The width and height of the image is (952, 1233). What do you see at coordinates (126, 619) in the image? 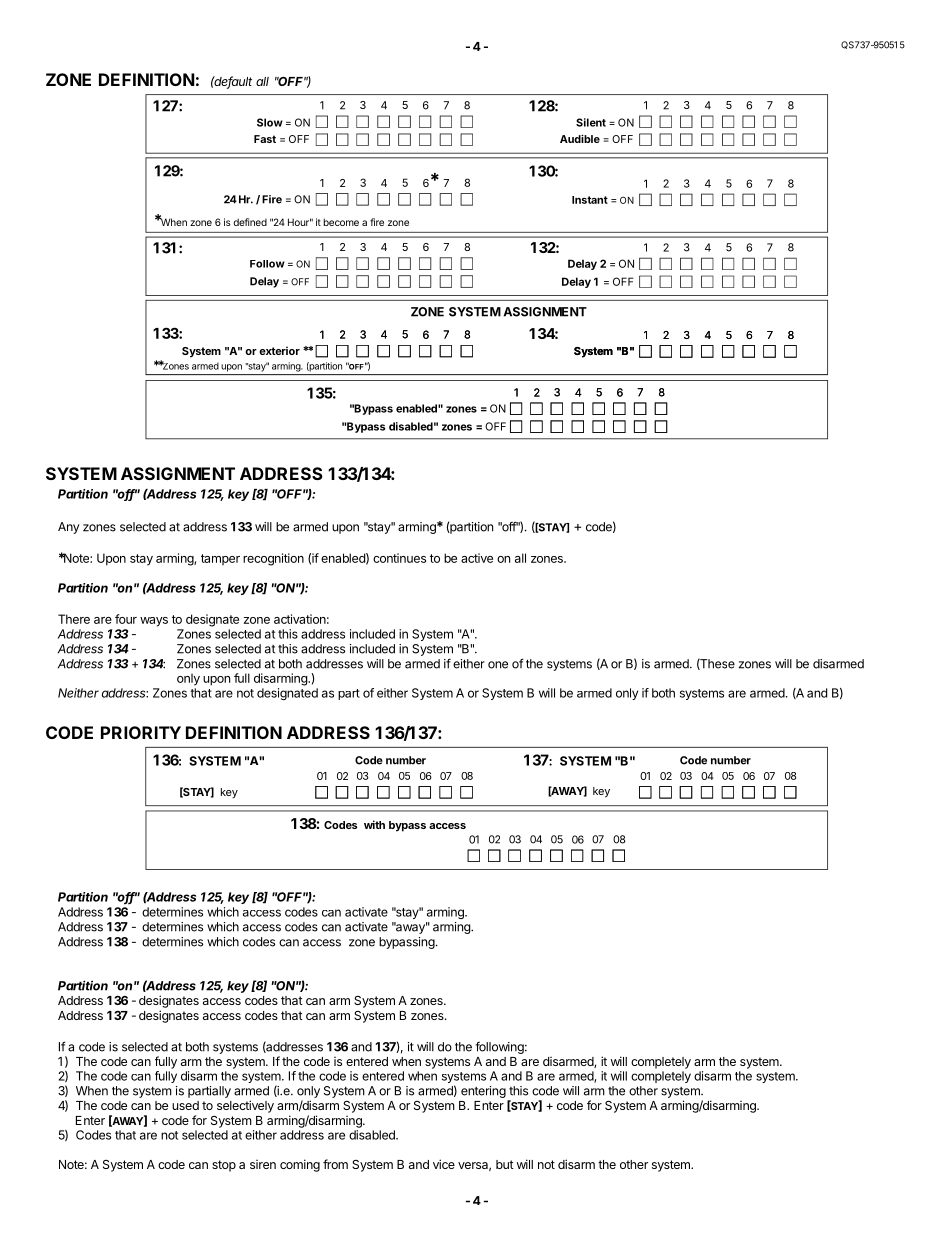
I see `four` at bounding box center [126, 619].
